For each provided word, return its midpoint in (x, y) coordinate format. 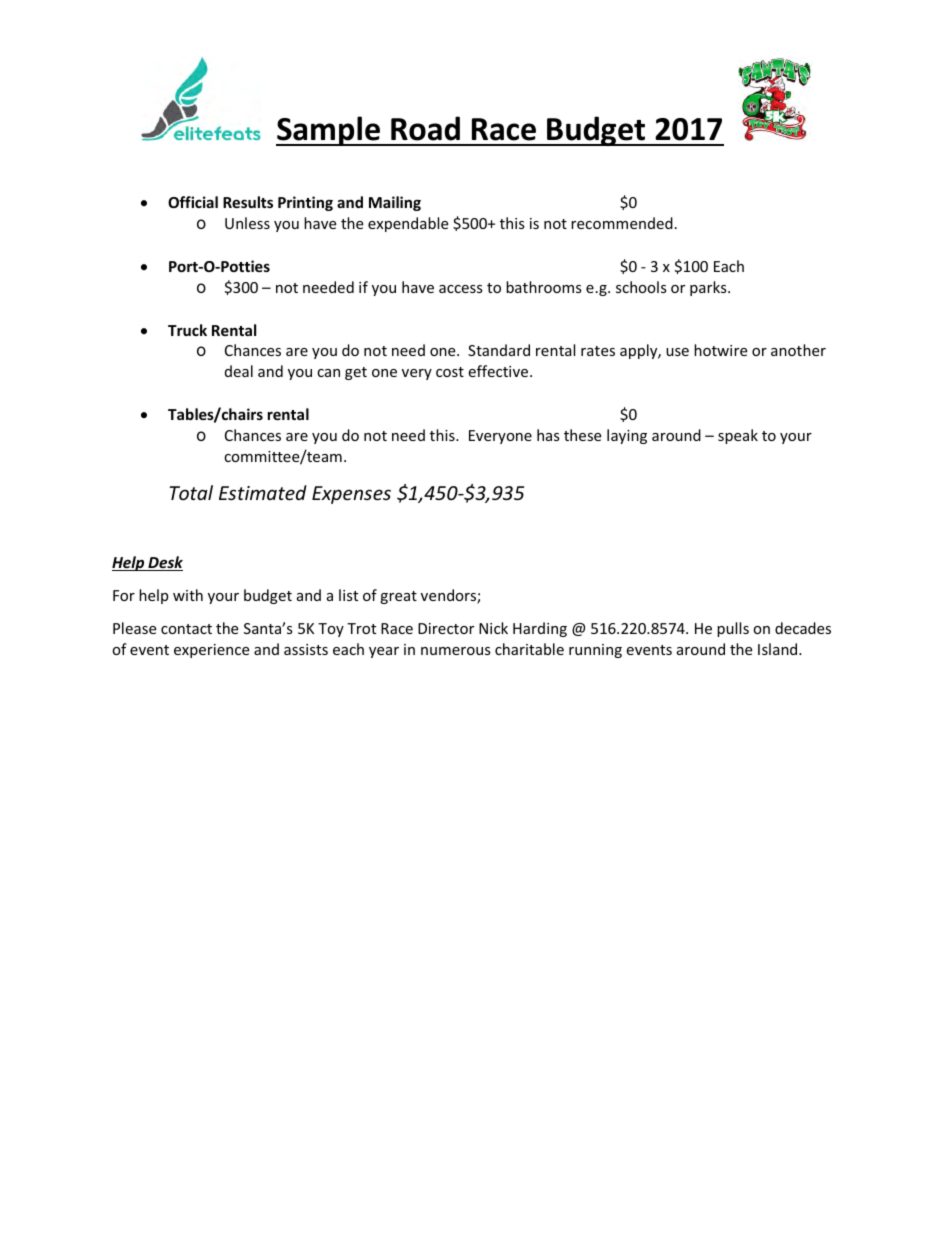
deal (239, 371)
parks (709, 288)
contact (186, 629)
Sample (329, 131)
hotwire (720, 350)
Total (191, 492)
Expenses (351, 495)
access (461, 289)
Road (425, 128)
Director (446, 628)
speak (738, 436)
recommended (622, 223)
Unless (247, 223)
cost (450, 372)
